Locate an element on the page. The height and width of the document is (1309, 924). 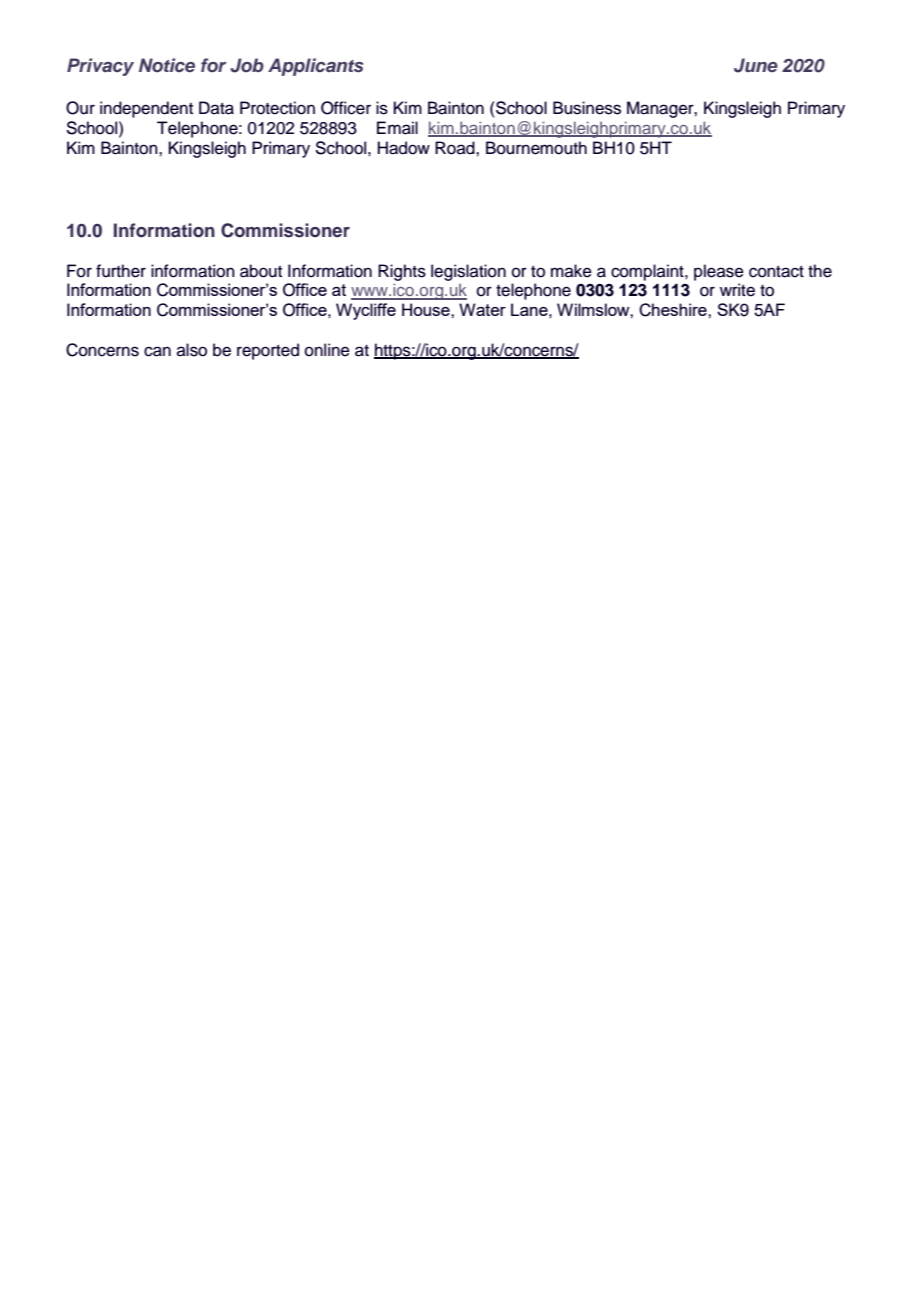
independent is located at coordinates (146, 109).
